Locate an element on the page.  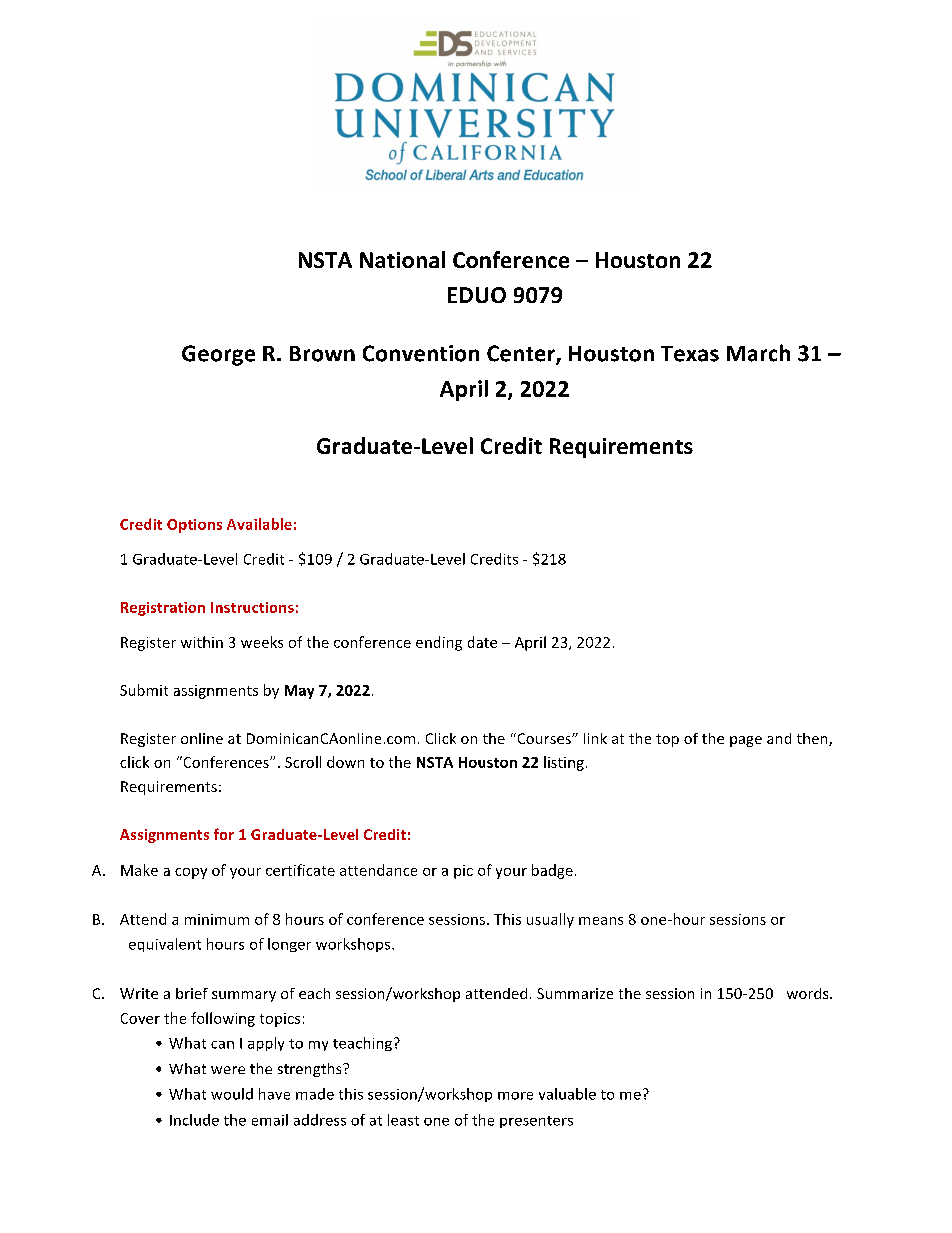
would is located at coordinates (232, 1094).
